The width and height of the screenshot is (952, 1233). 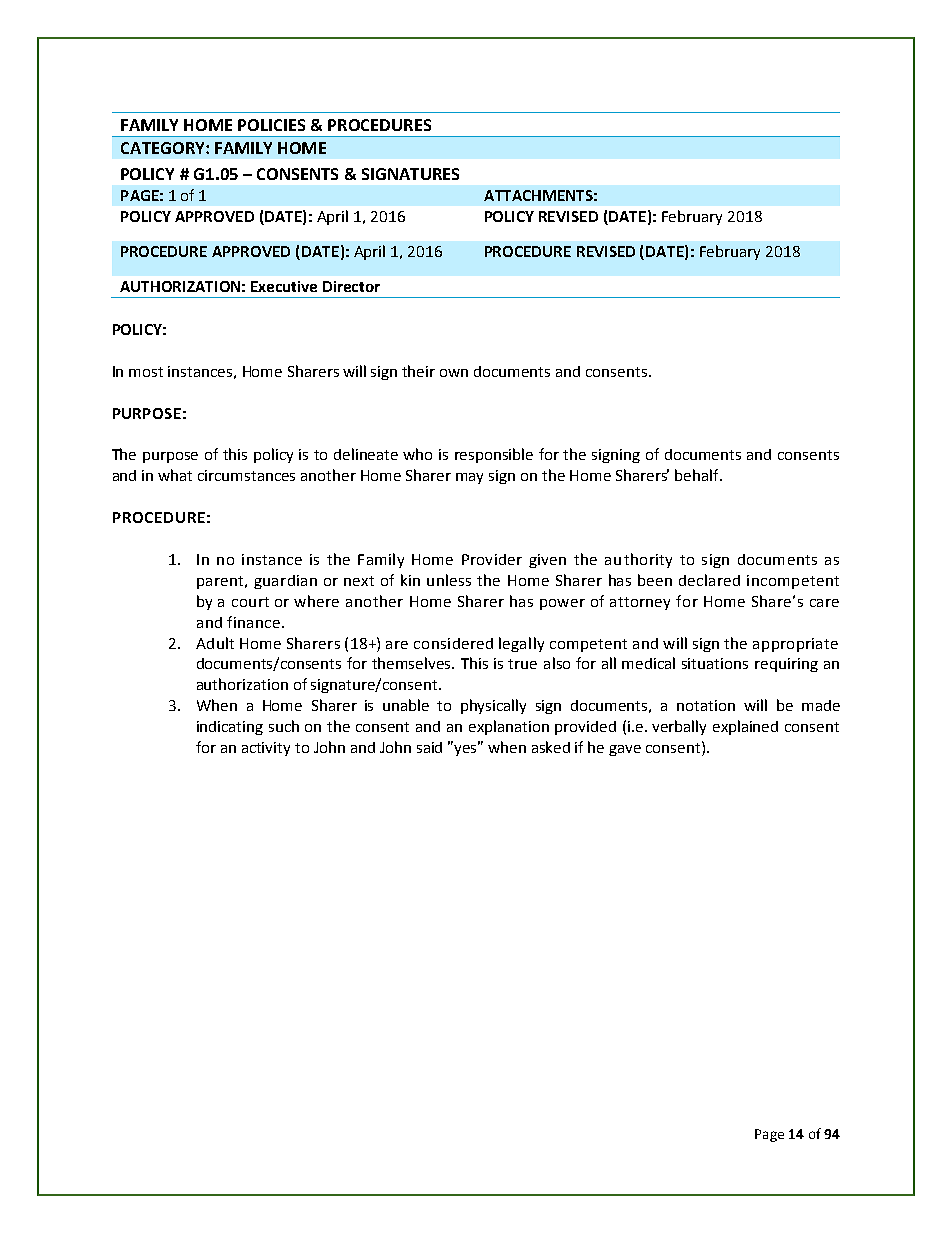 What do you see at coordinates (246, 475) in the screenshot?
I see `circumstances` at bounding box center [246, 475].
